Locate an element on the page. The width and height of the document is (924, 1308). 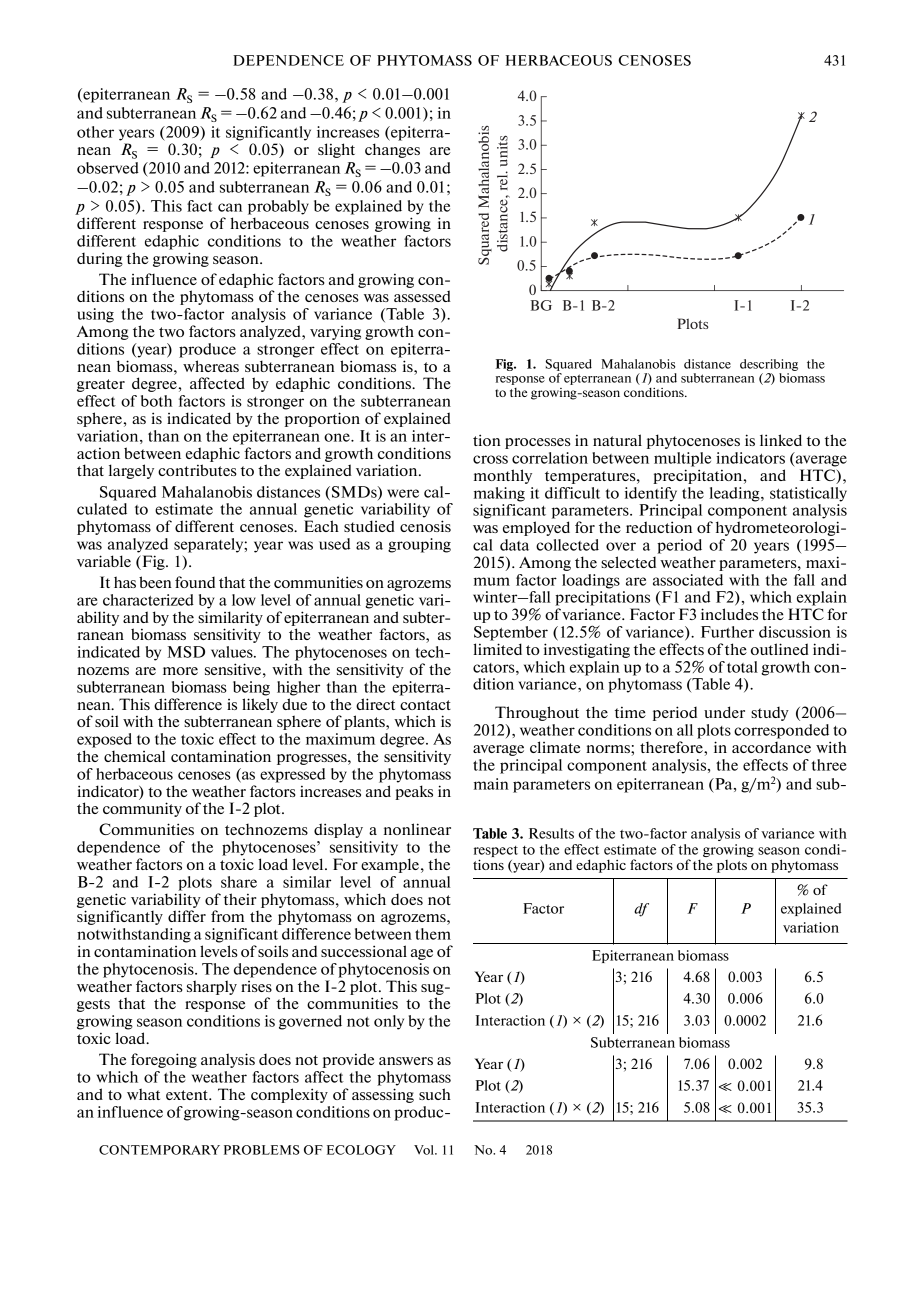
leading is located at coordinates (735, 494).
